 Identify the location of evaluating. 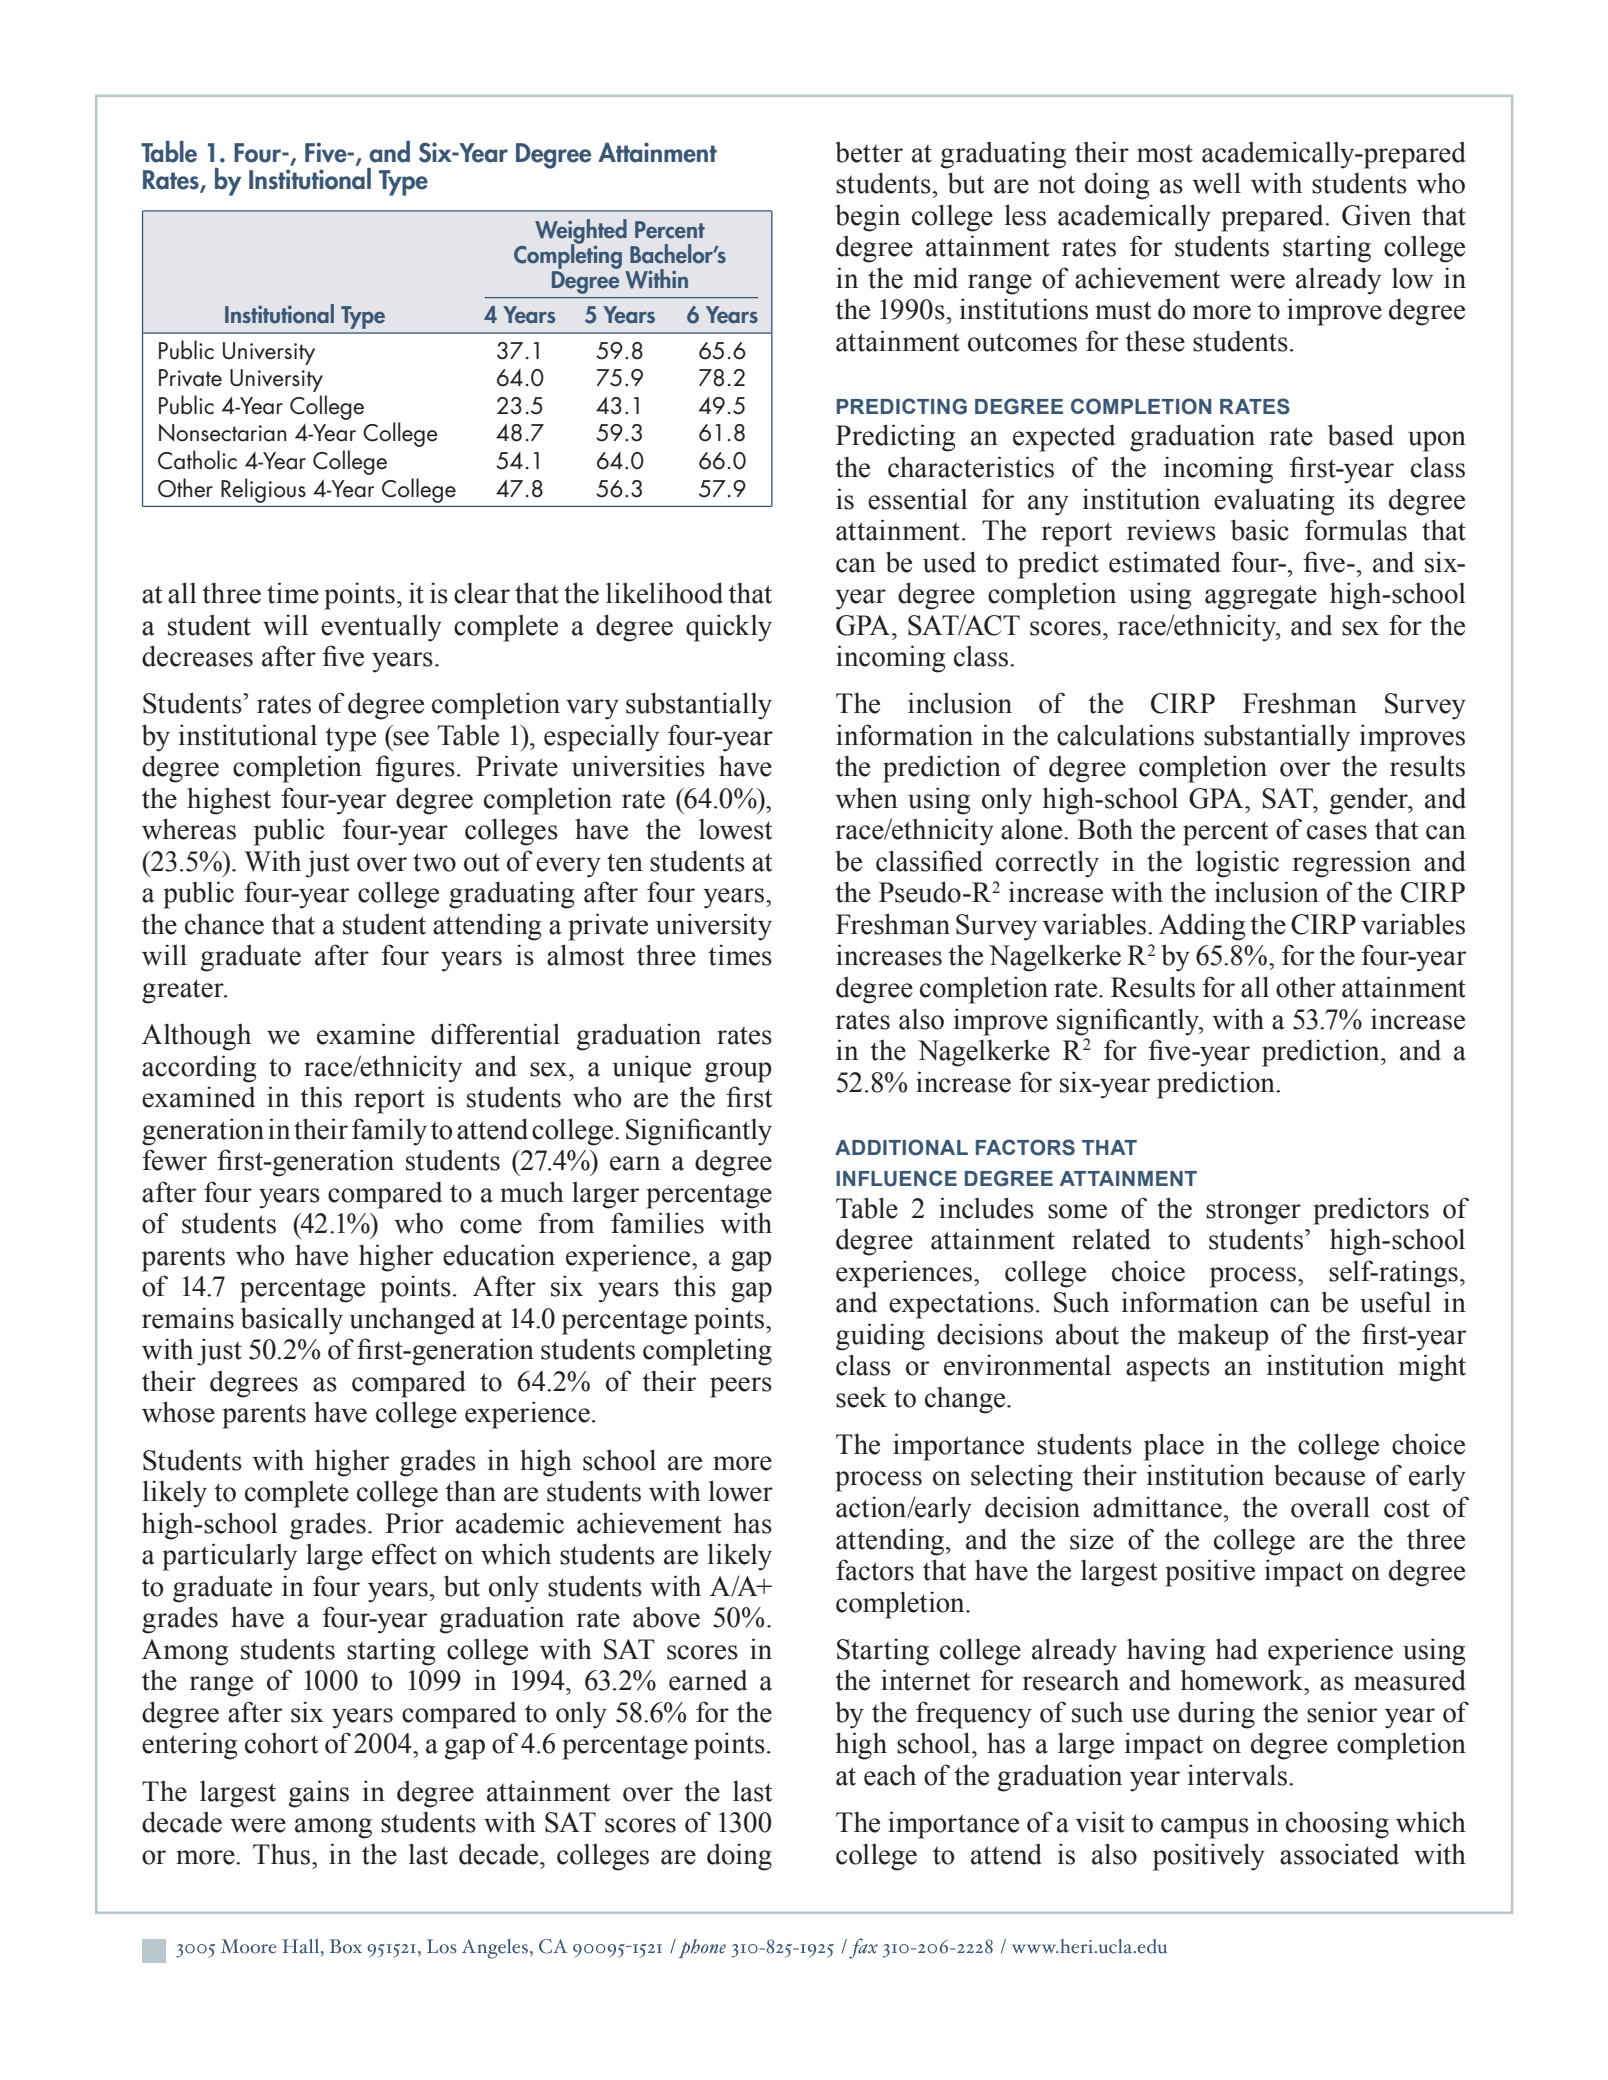
(1274, 502).
